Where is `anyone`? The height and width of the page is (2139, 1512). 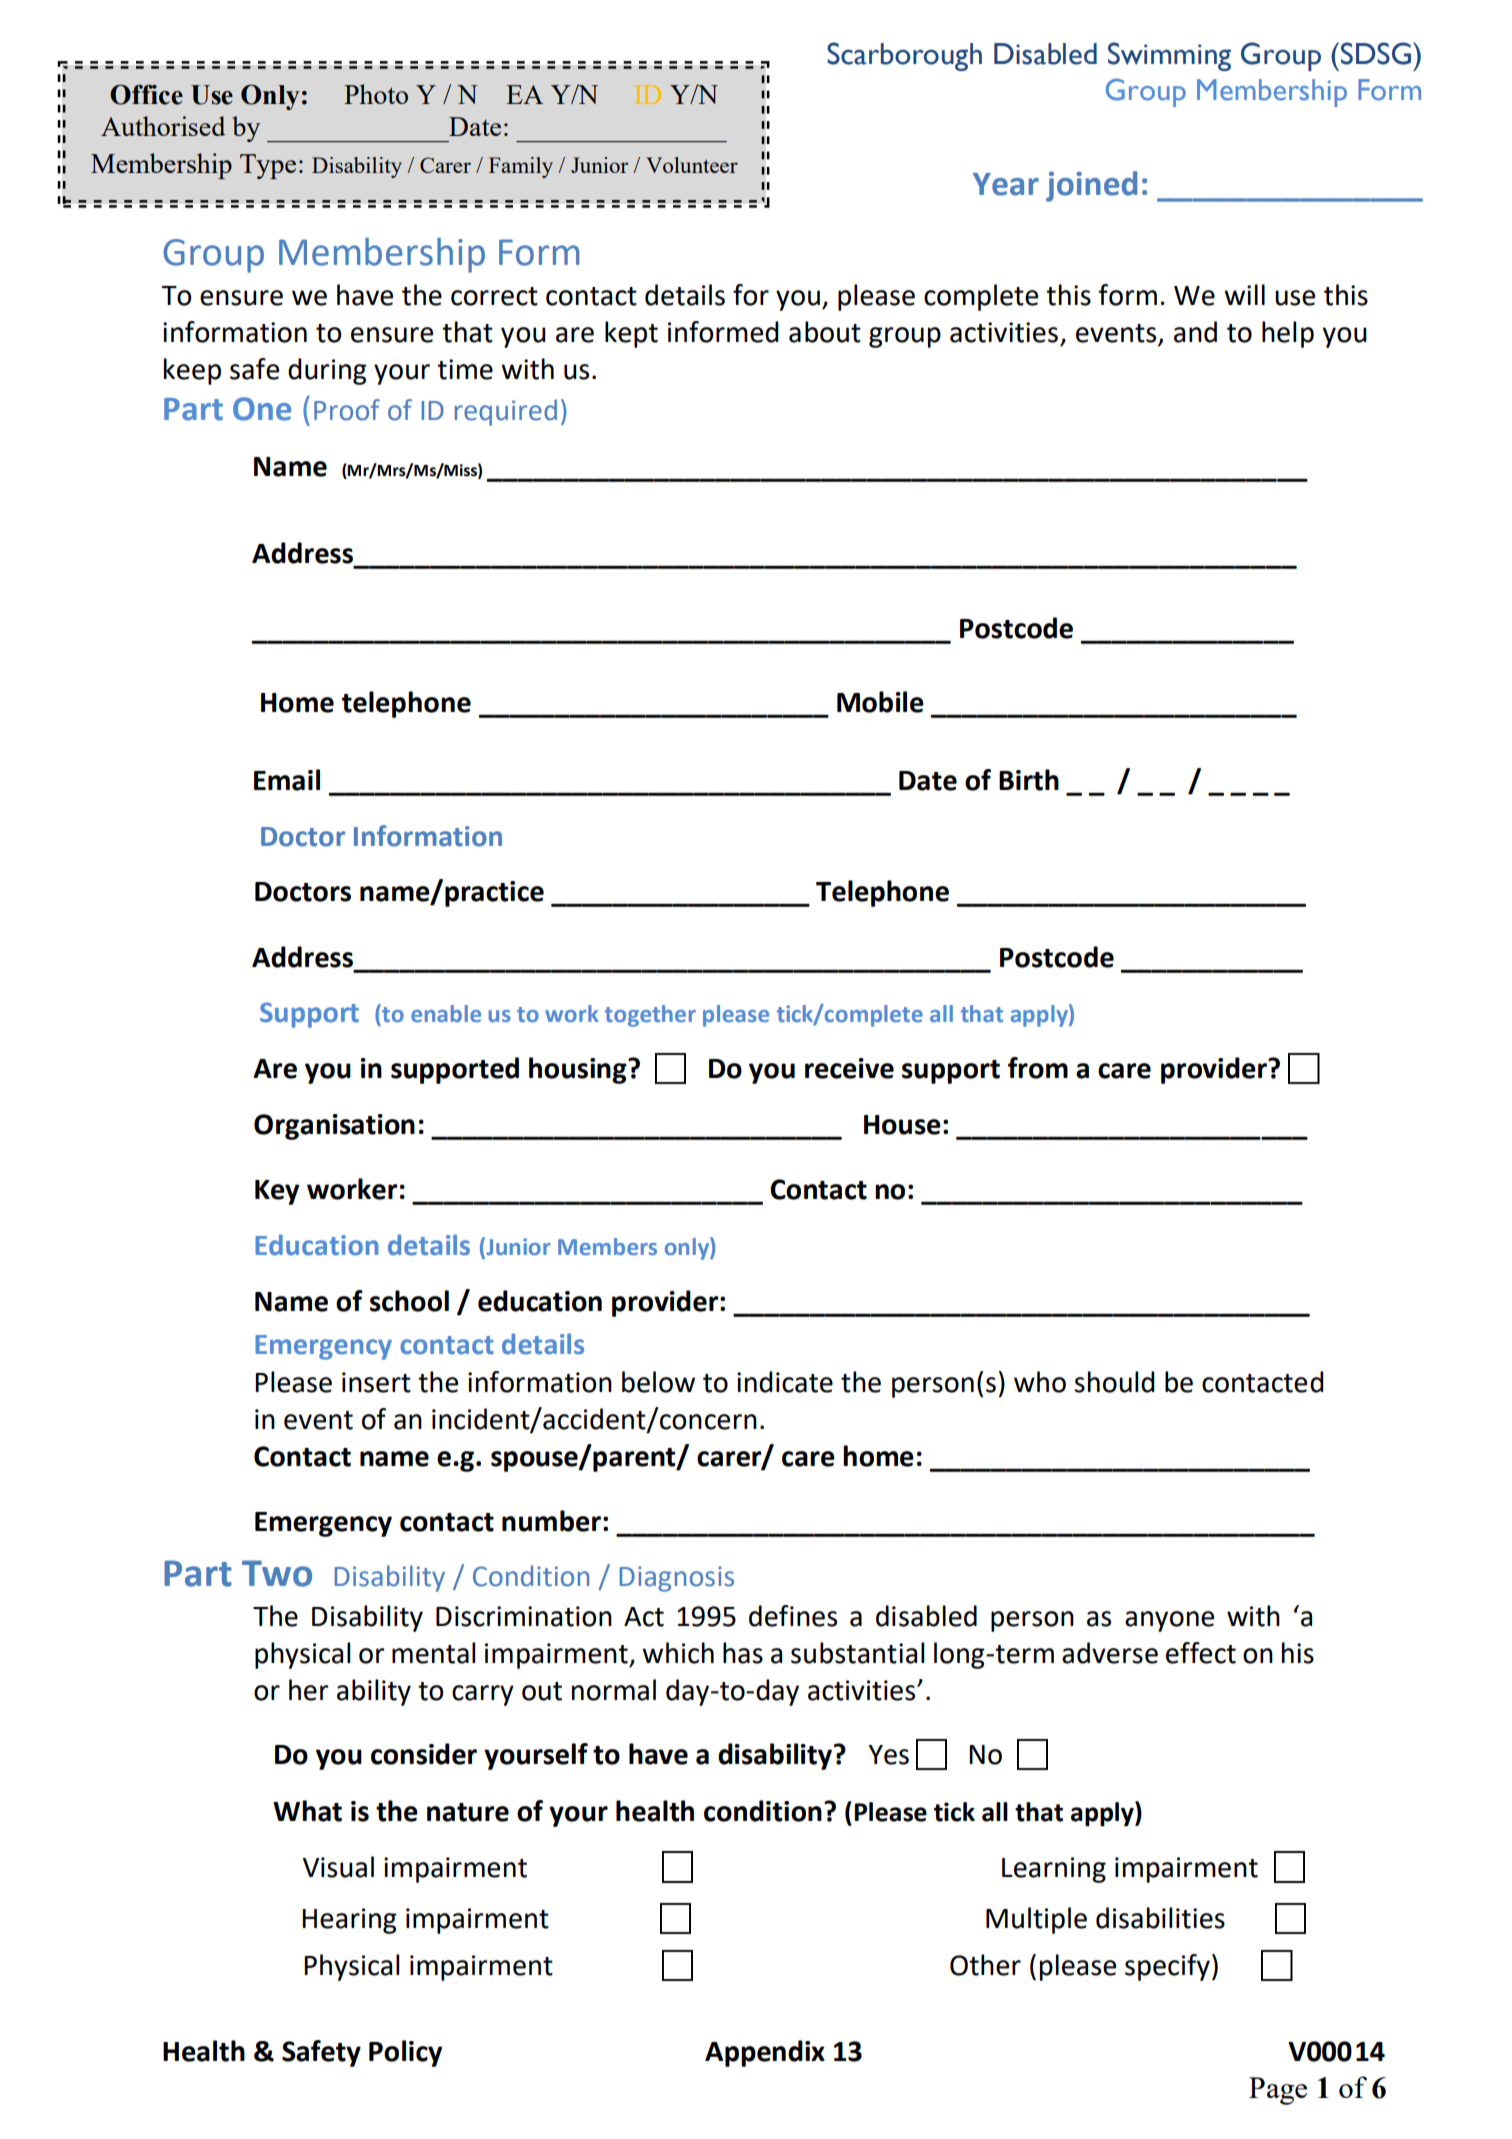
anyone is located at coordinates (1169, 1621).
